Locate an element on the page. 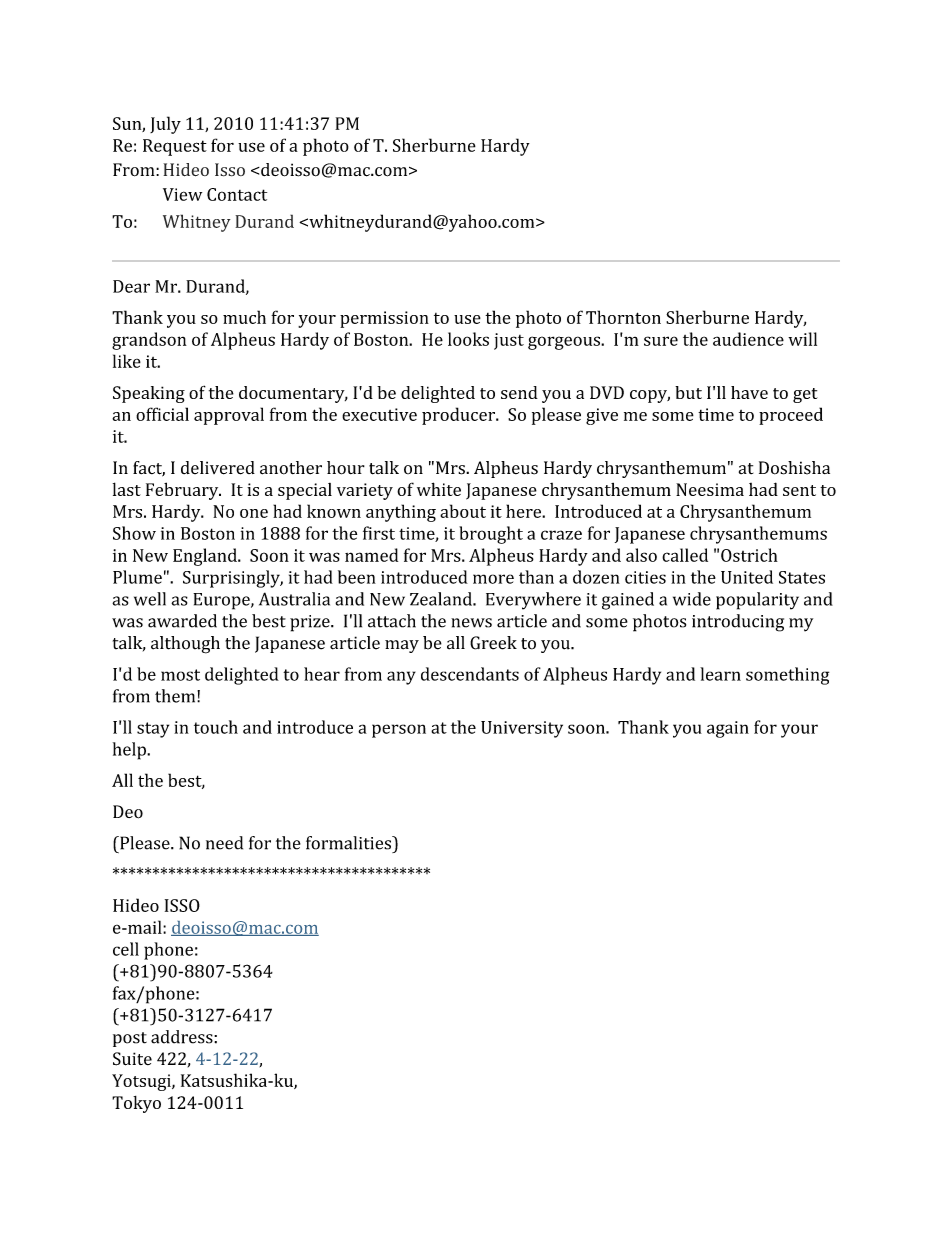 The height and width of the page is (1233, 952). need is located at coordinates (224, 843).
